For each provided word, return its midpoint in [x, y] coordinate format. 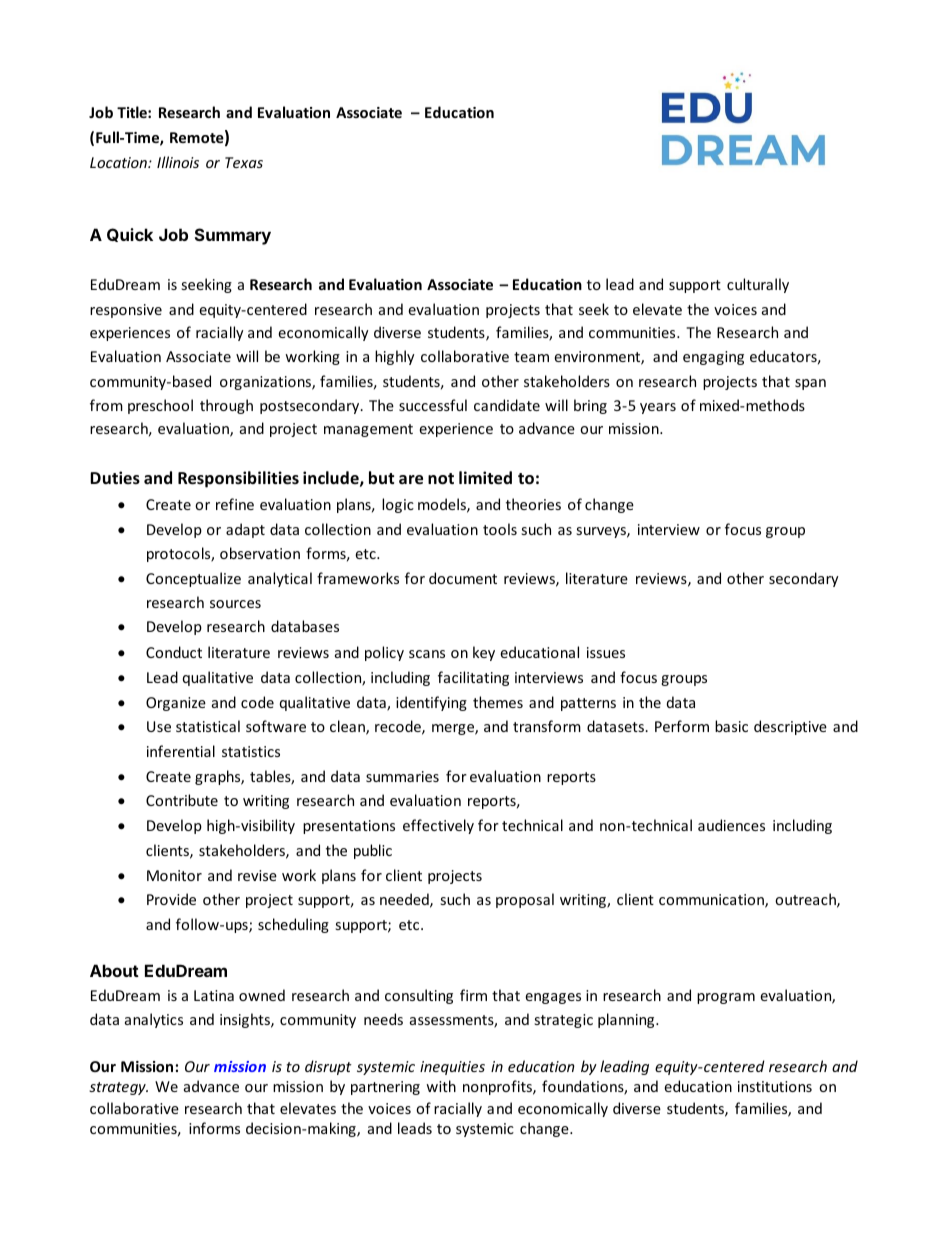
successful [433, 405]
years [658, 408]
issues [606, 652]
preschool [160, 406]
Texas [244, 162]
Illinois [178, 162]
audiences [731, 825]
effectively [438, 826]
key [484, 653]
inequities [452, 1068]
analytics [154, 1020]
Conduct [174, 652]
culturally [758, 285]
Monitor [174, 875]
